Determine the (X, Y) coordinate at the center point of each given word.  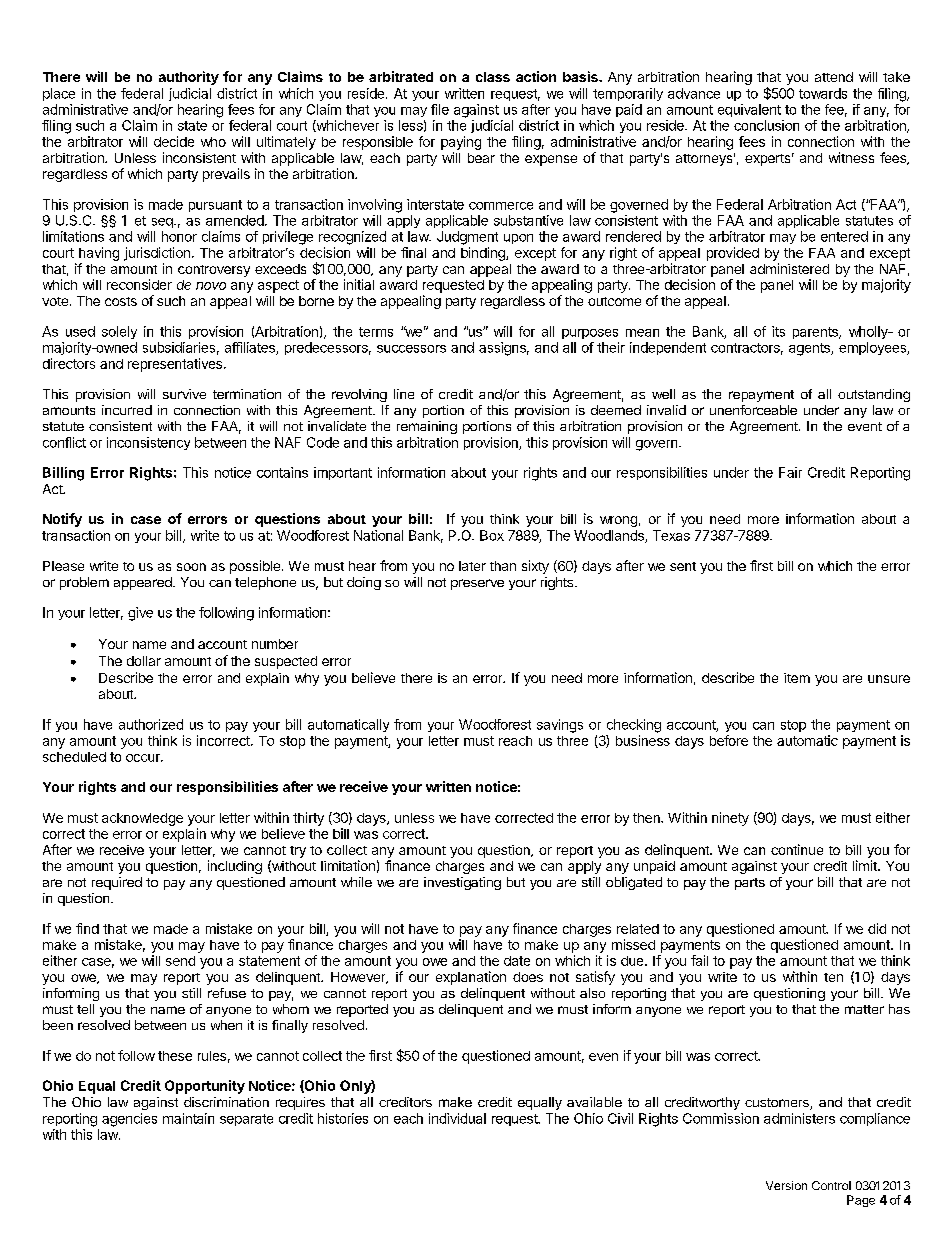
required (117, 883)
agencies (129, 1120)
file (440, 109)
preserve (477, 584)
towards (823, 93)
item (797, 678)
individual (457, 1118)
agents (810, 349)
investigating (462, 883)
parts (750, 884)
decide (174, 141)
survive (184, 394)
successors (411, 349)
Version (786, 1185)
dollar (144, 661)
